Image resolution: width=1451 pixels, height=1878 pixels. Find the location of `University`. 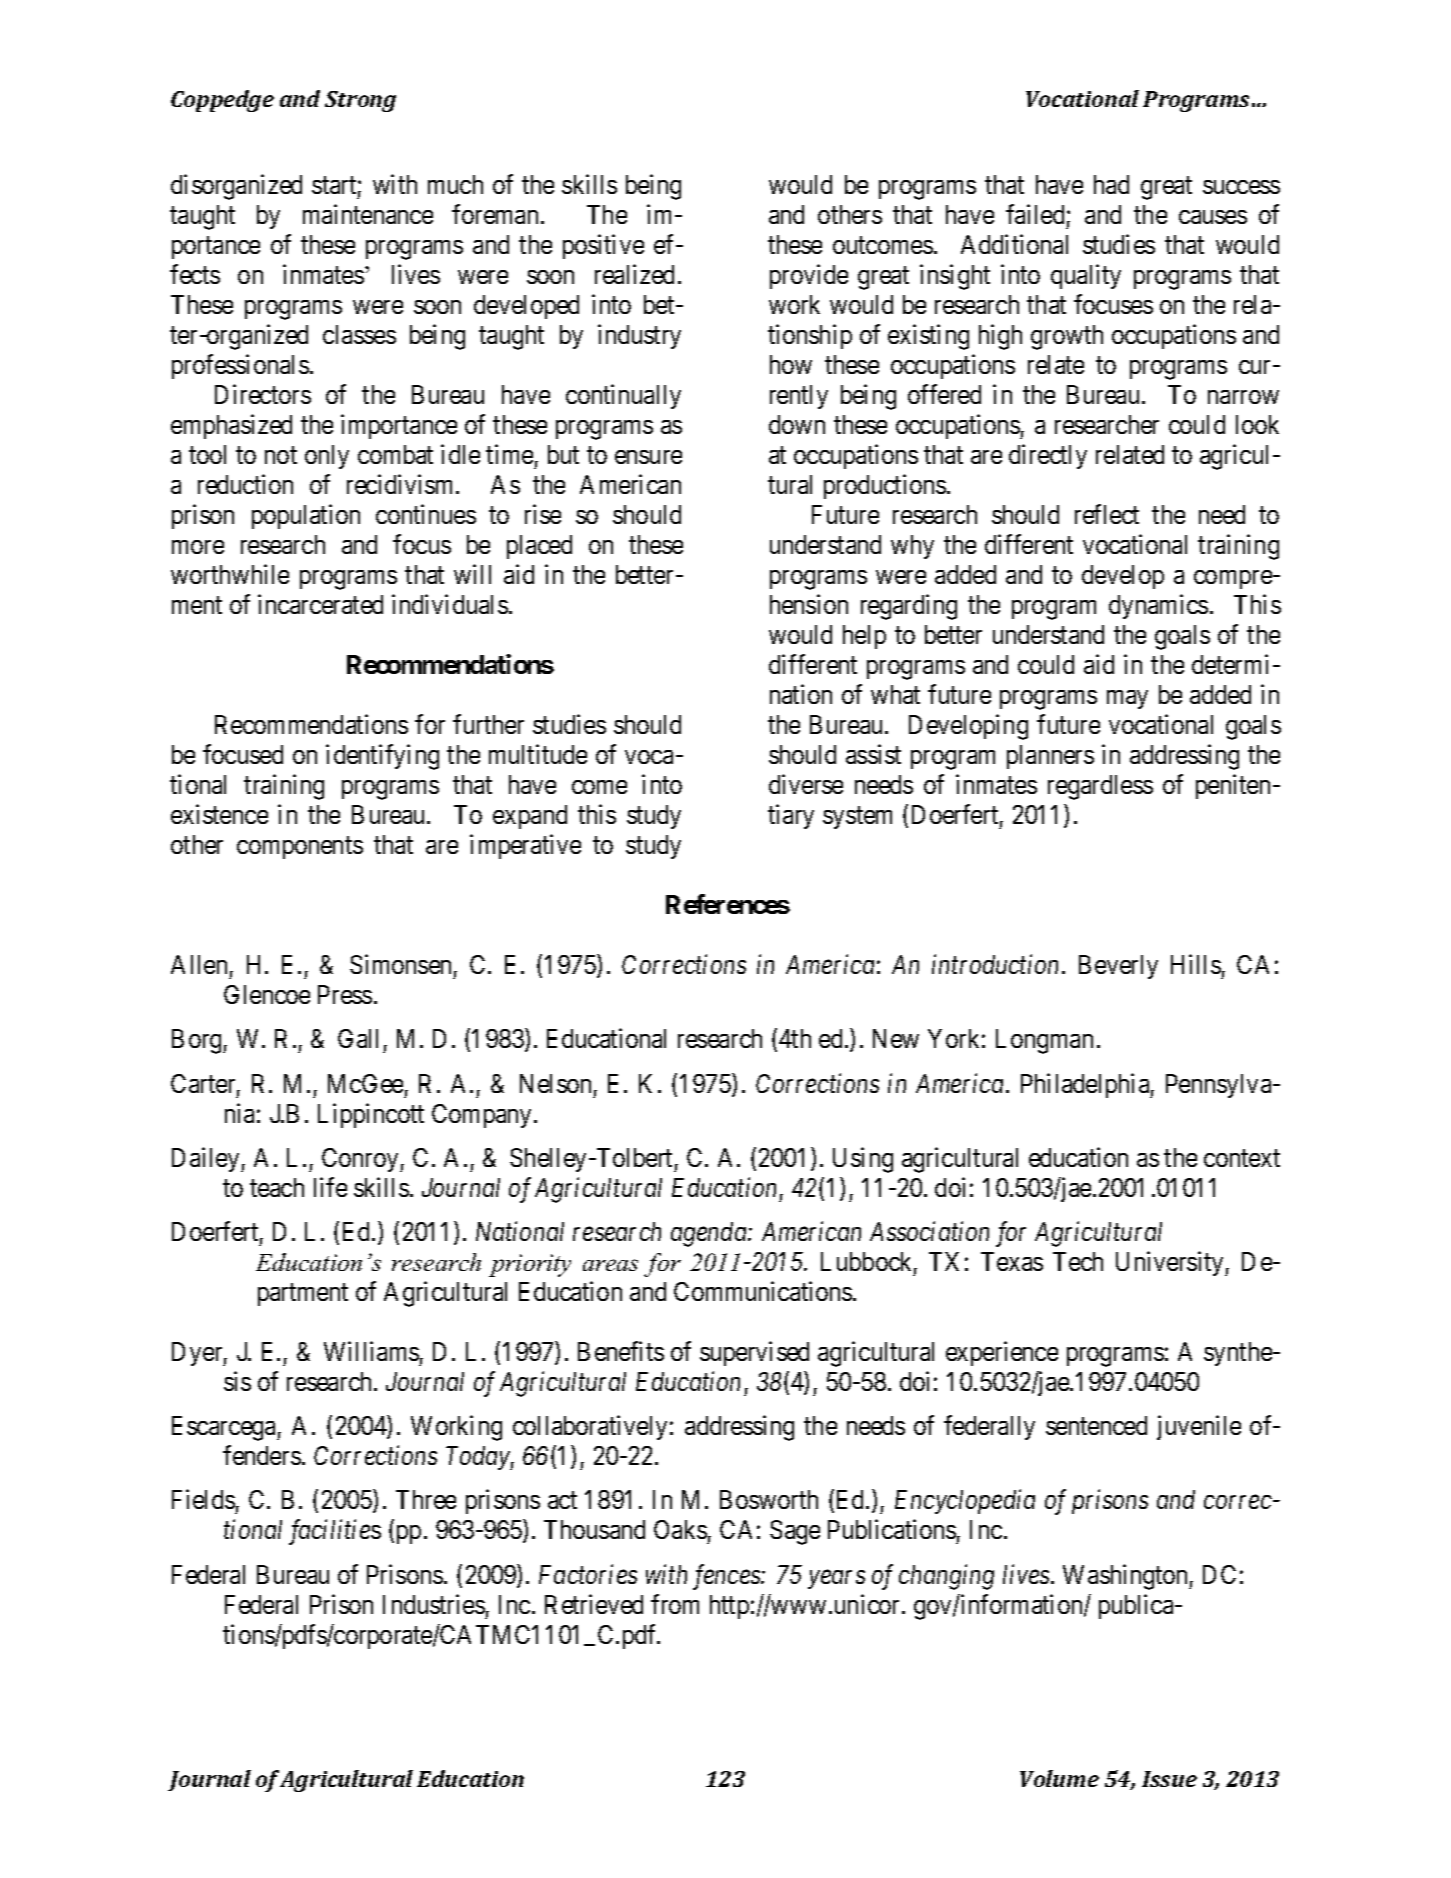

University is located at coordinates (1171, 1263).
